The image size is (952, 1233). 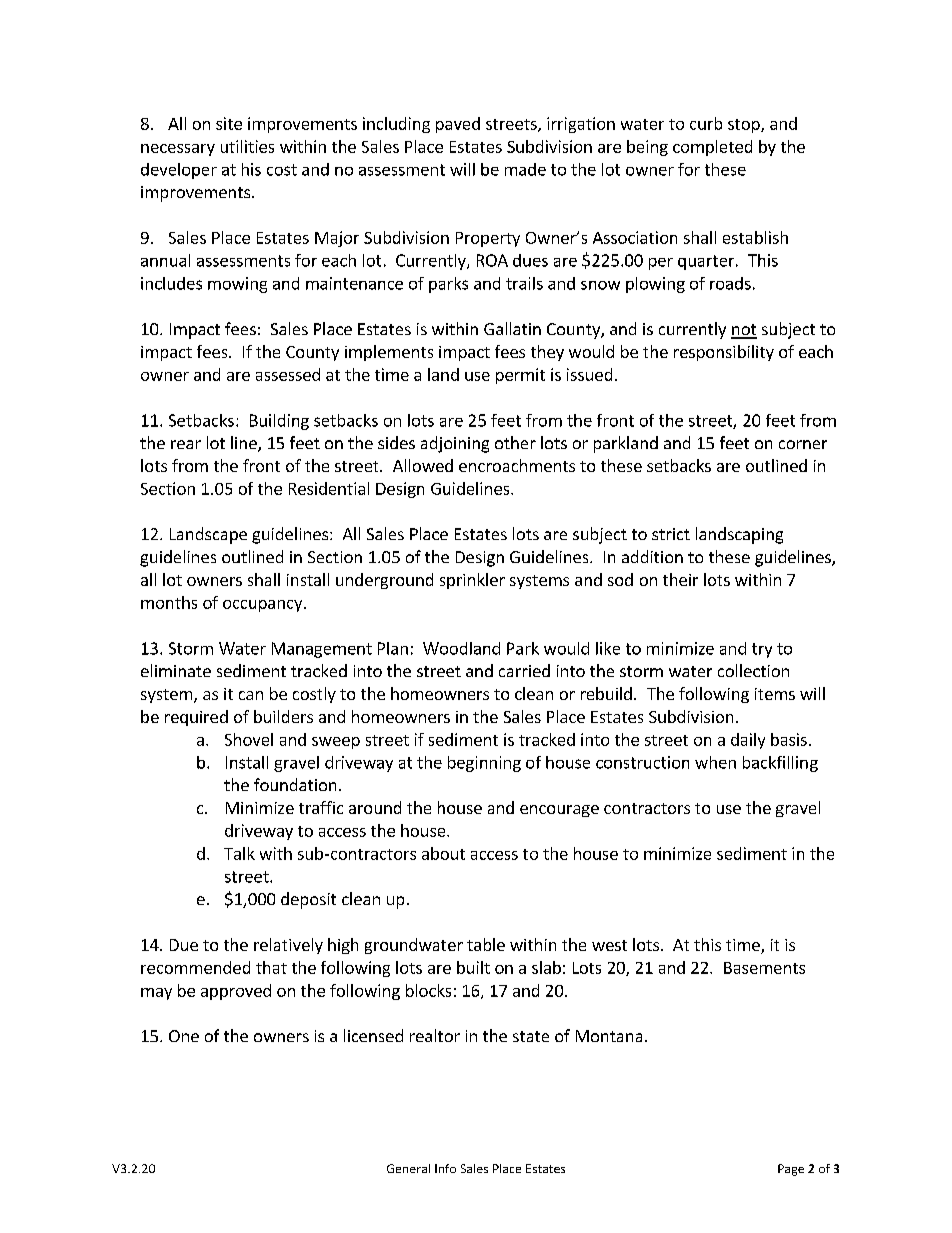 What do you see at coordinates (186, 444) in the screenshot?
I see `rear` at bounding box center [186, 444].
